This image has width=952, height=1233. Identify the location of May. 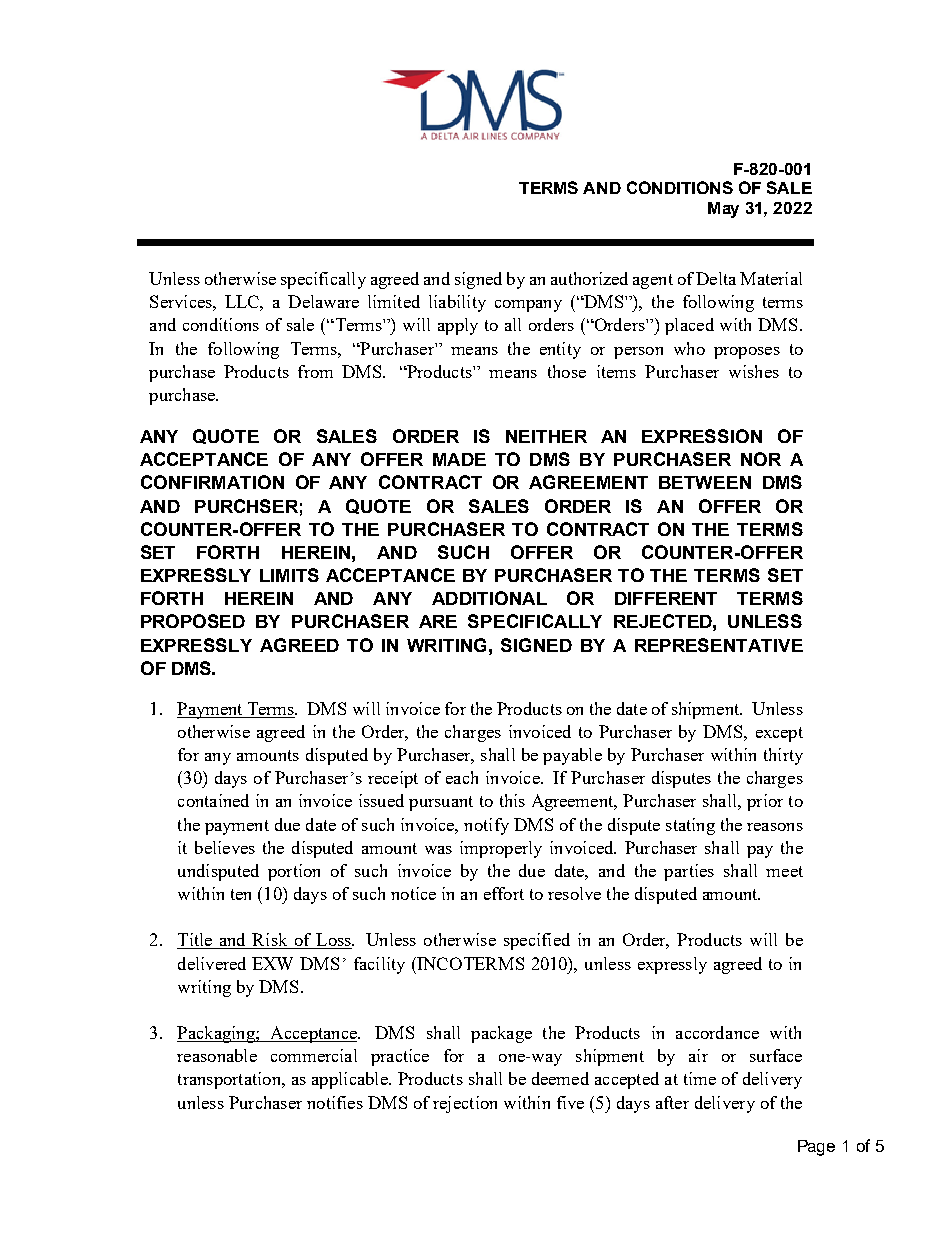
(723, 210).
